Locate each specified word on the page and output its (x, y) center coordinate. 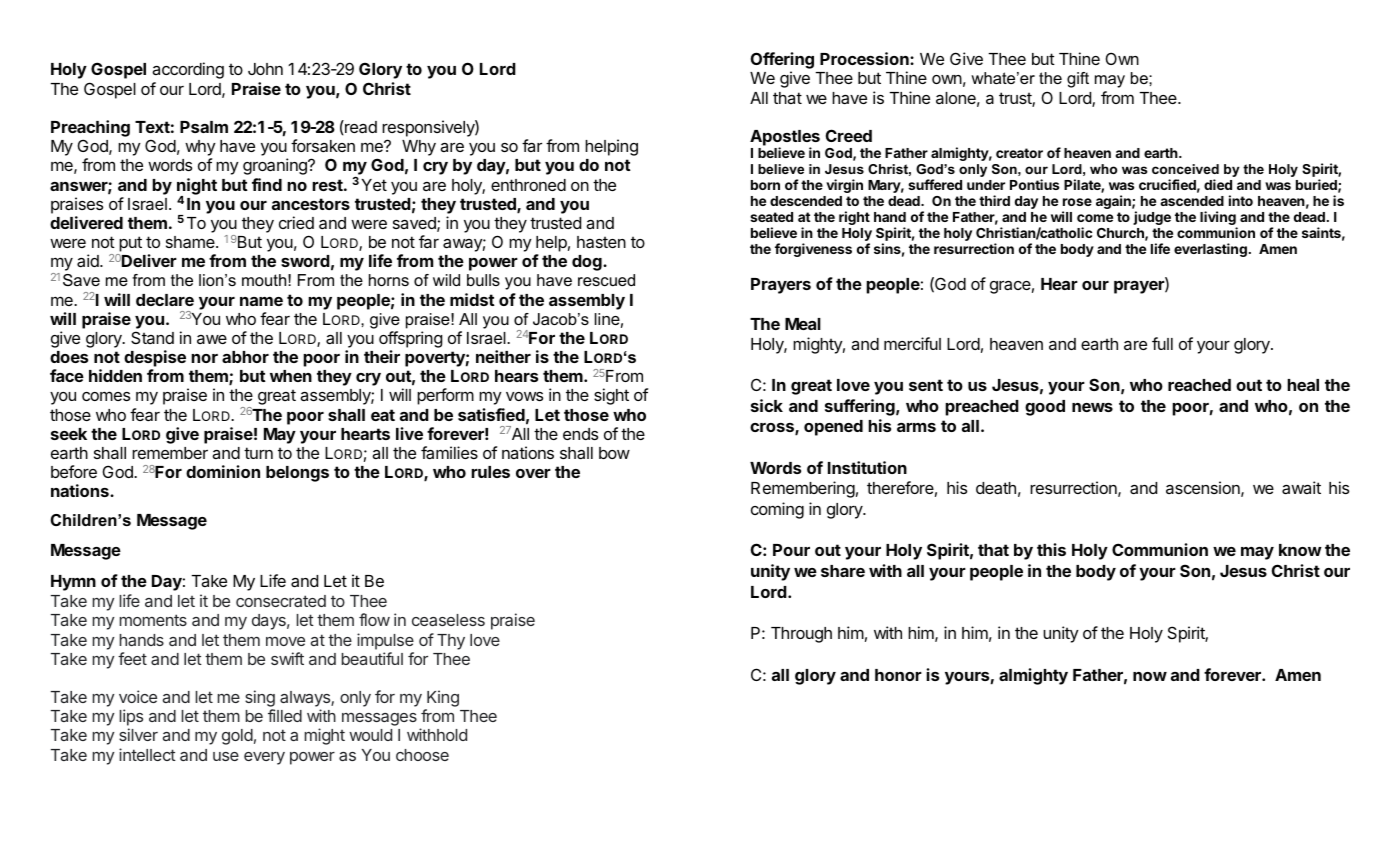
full (1162, 343)
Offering (782, 62)
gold (237, 737)
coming (777, 510)
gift (1078, 80)
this (1051, 549)
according (188, 70)
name (261, 301)
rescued (606, 280)
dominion (223, 471)
